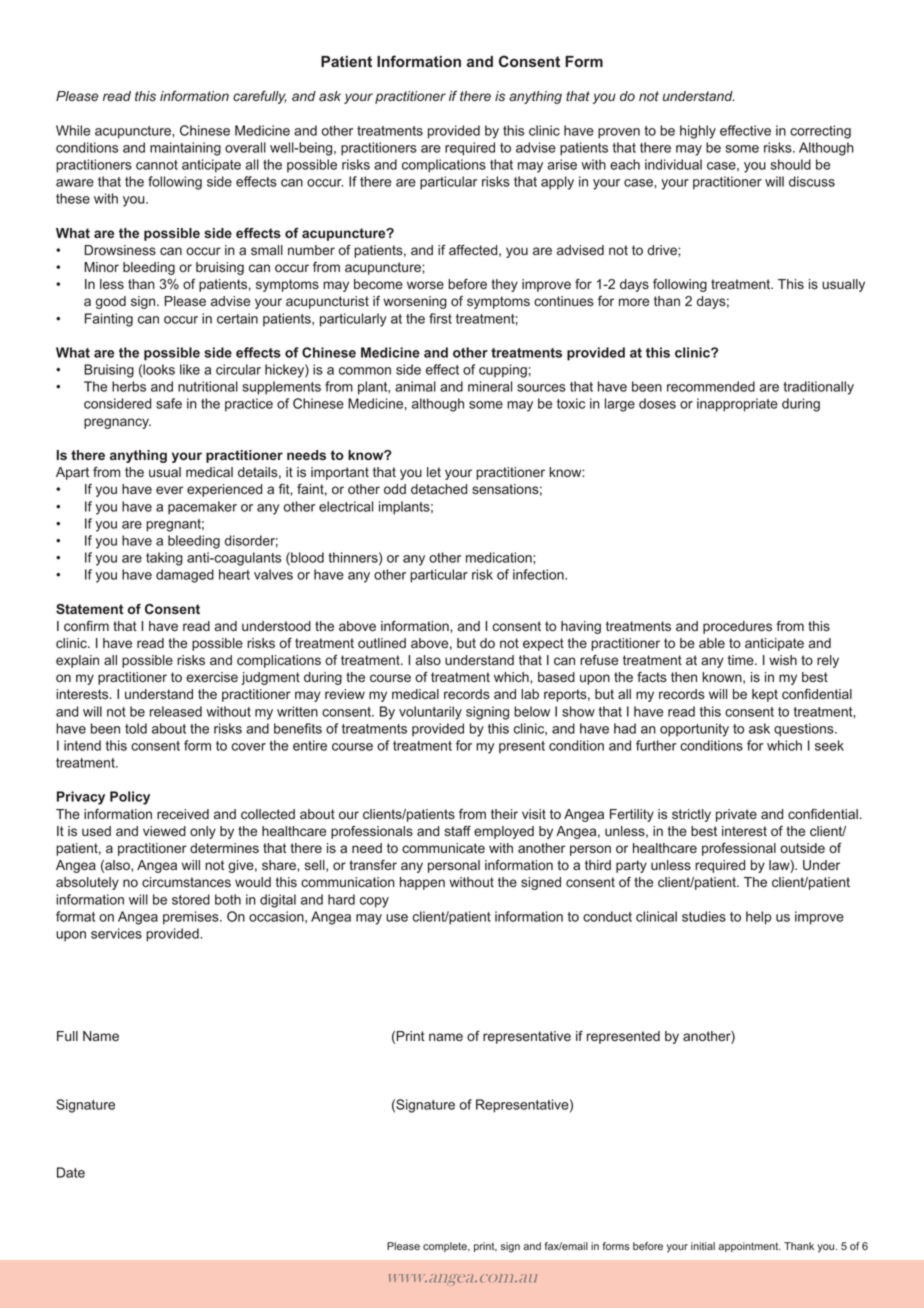 The image size is (924, 1308). Describe the element at coordinates (765, 695) in the screenshot. I see `kept` at that location.
